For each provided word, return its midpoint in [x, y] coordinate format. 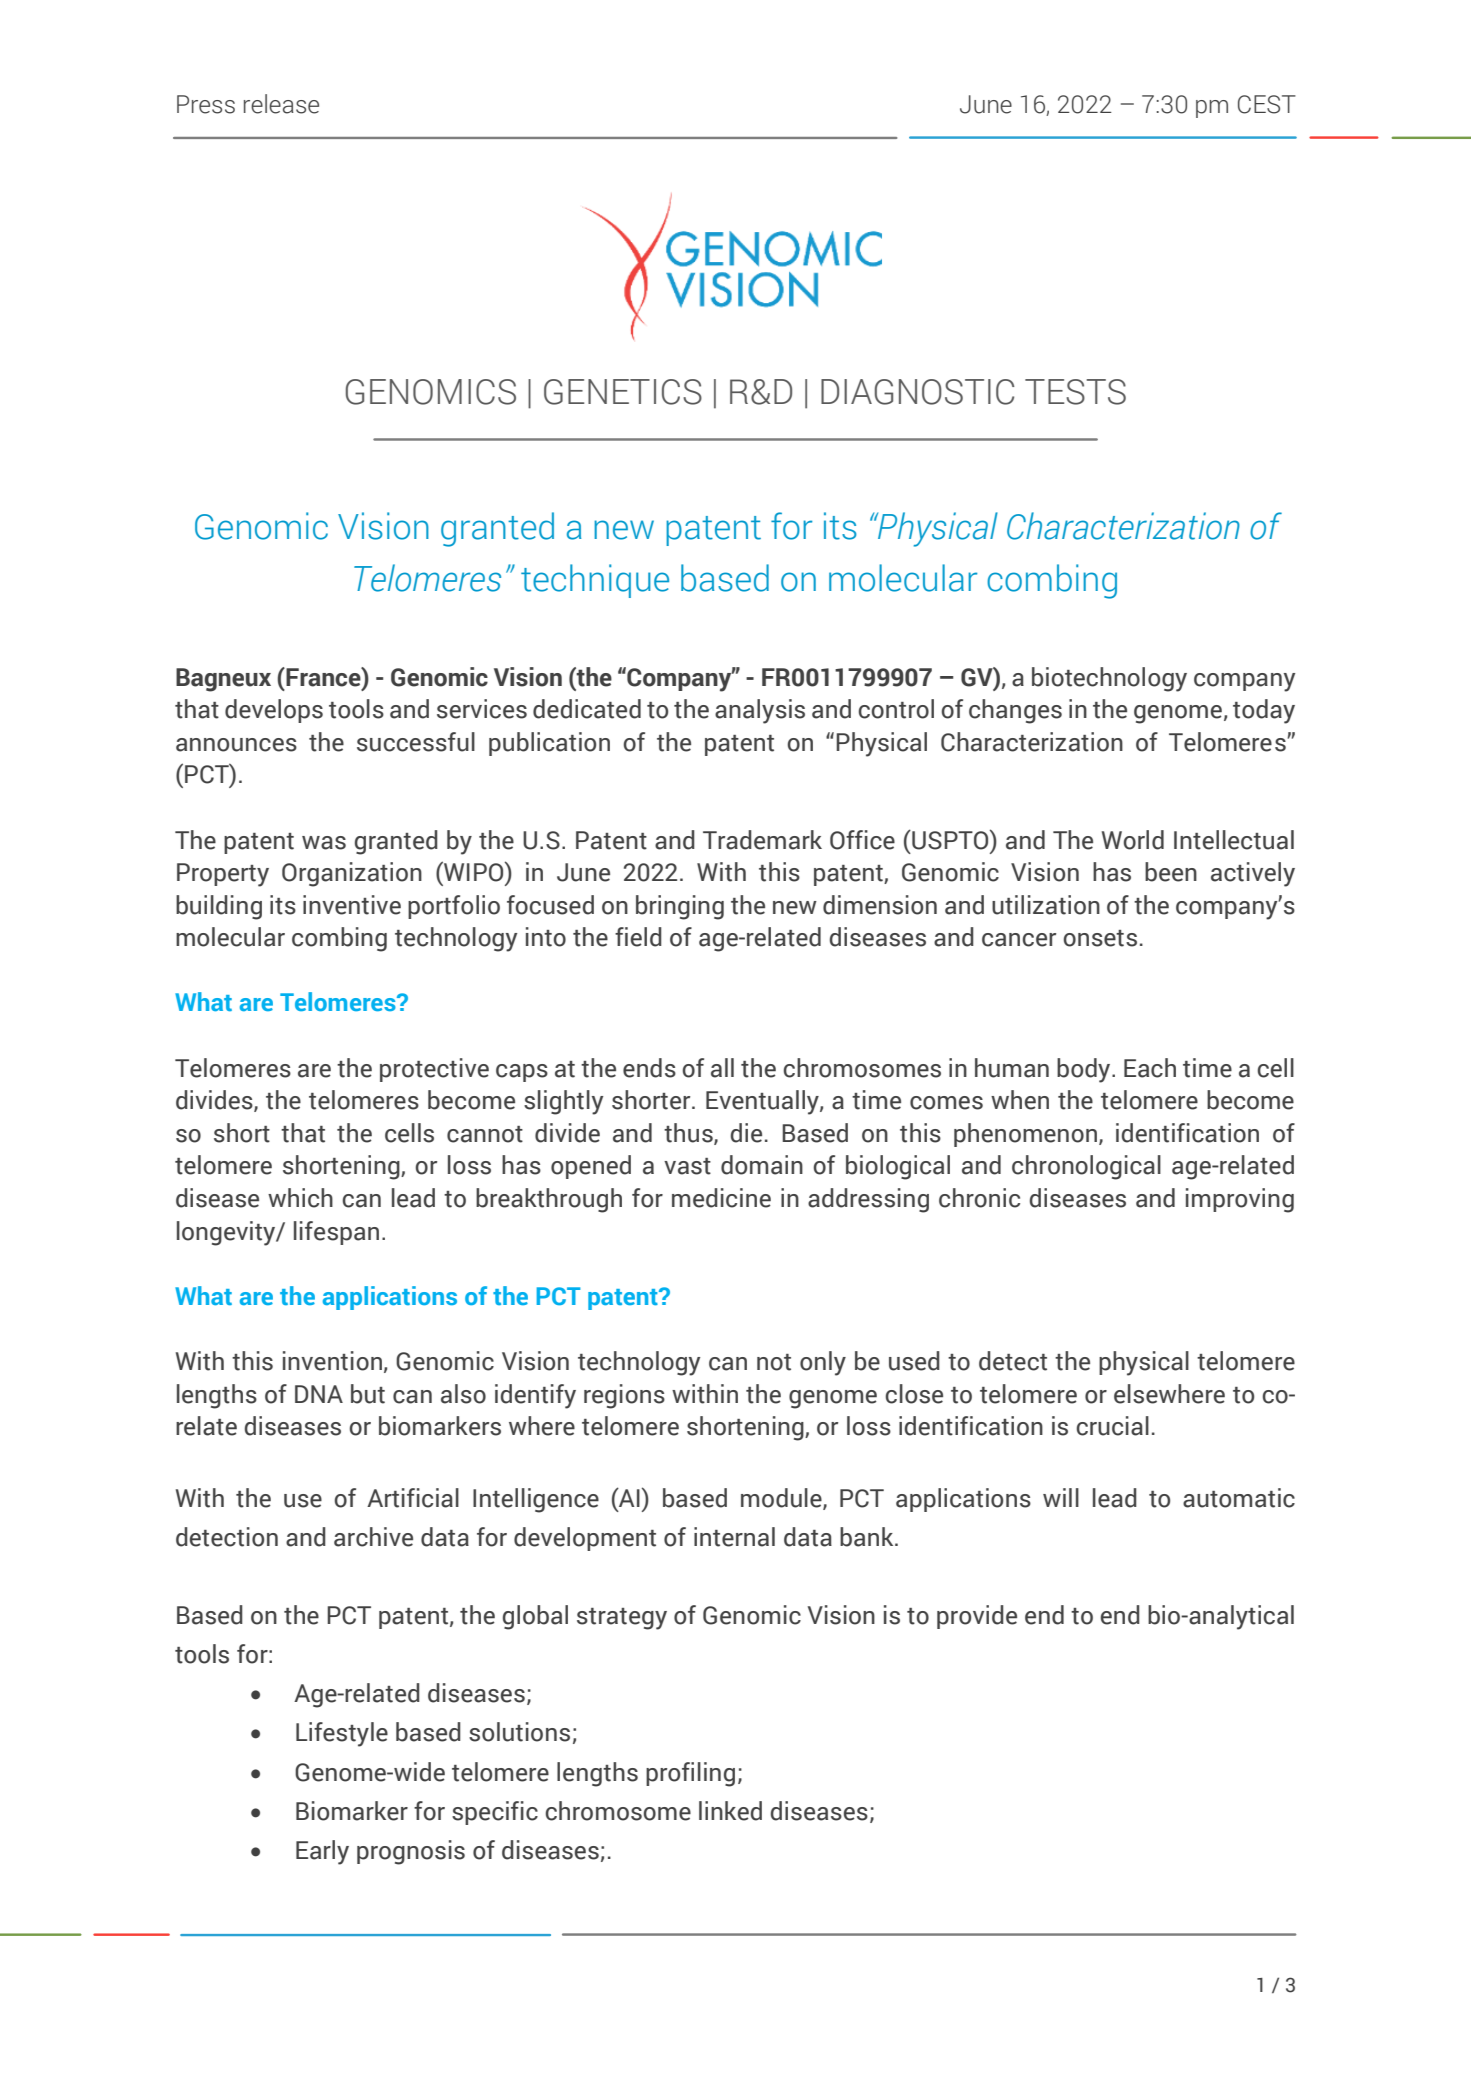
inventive [352, 905]
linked [730, 1811]
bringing [680, 907]
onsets [1100, 938]
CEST [1267, 104]
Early [322, 1852]
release [281, 104]
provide [977, 1617]
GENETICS [623, 392]
